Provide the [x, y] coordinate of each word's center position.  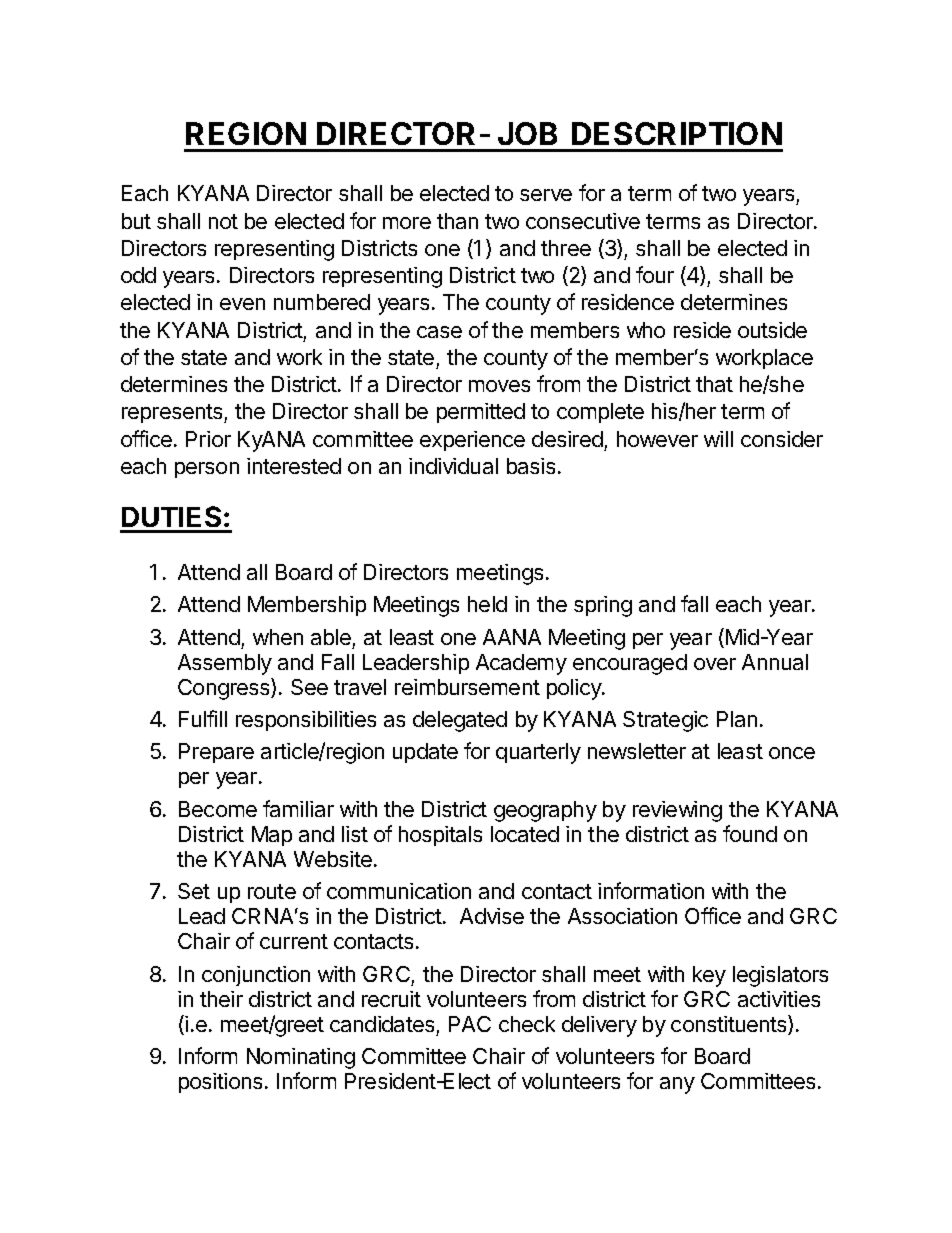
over [715, 664]
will [718, 439]
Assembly [225, 664]
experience [472, 441]
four [655, 274]
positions [220, 1083]
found [750, 833]
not [223, 221]
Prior [208, 439]
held [487, 604]
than [457, 221]
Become [218, 809]
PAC [470, 1024]
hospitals [440, 836]
